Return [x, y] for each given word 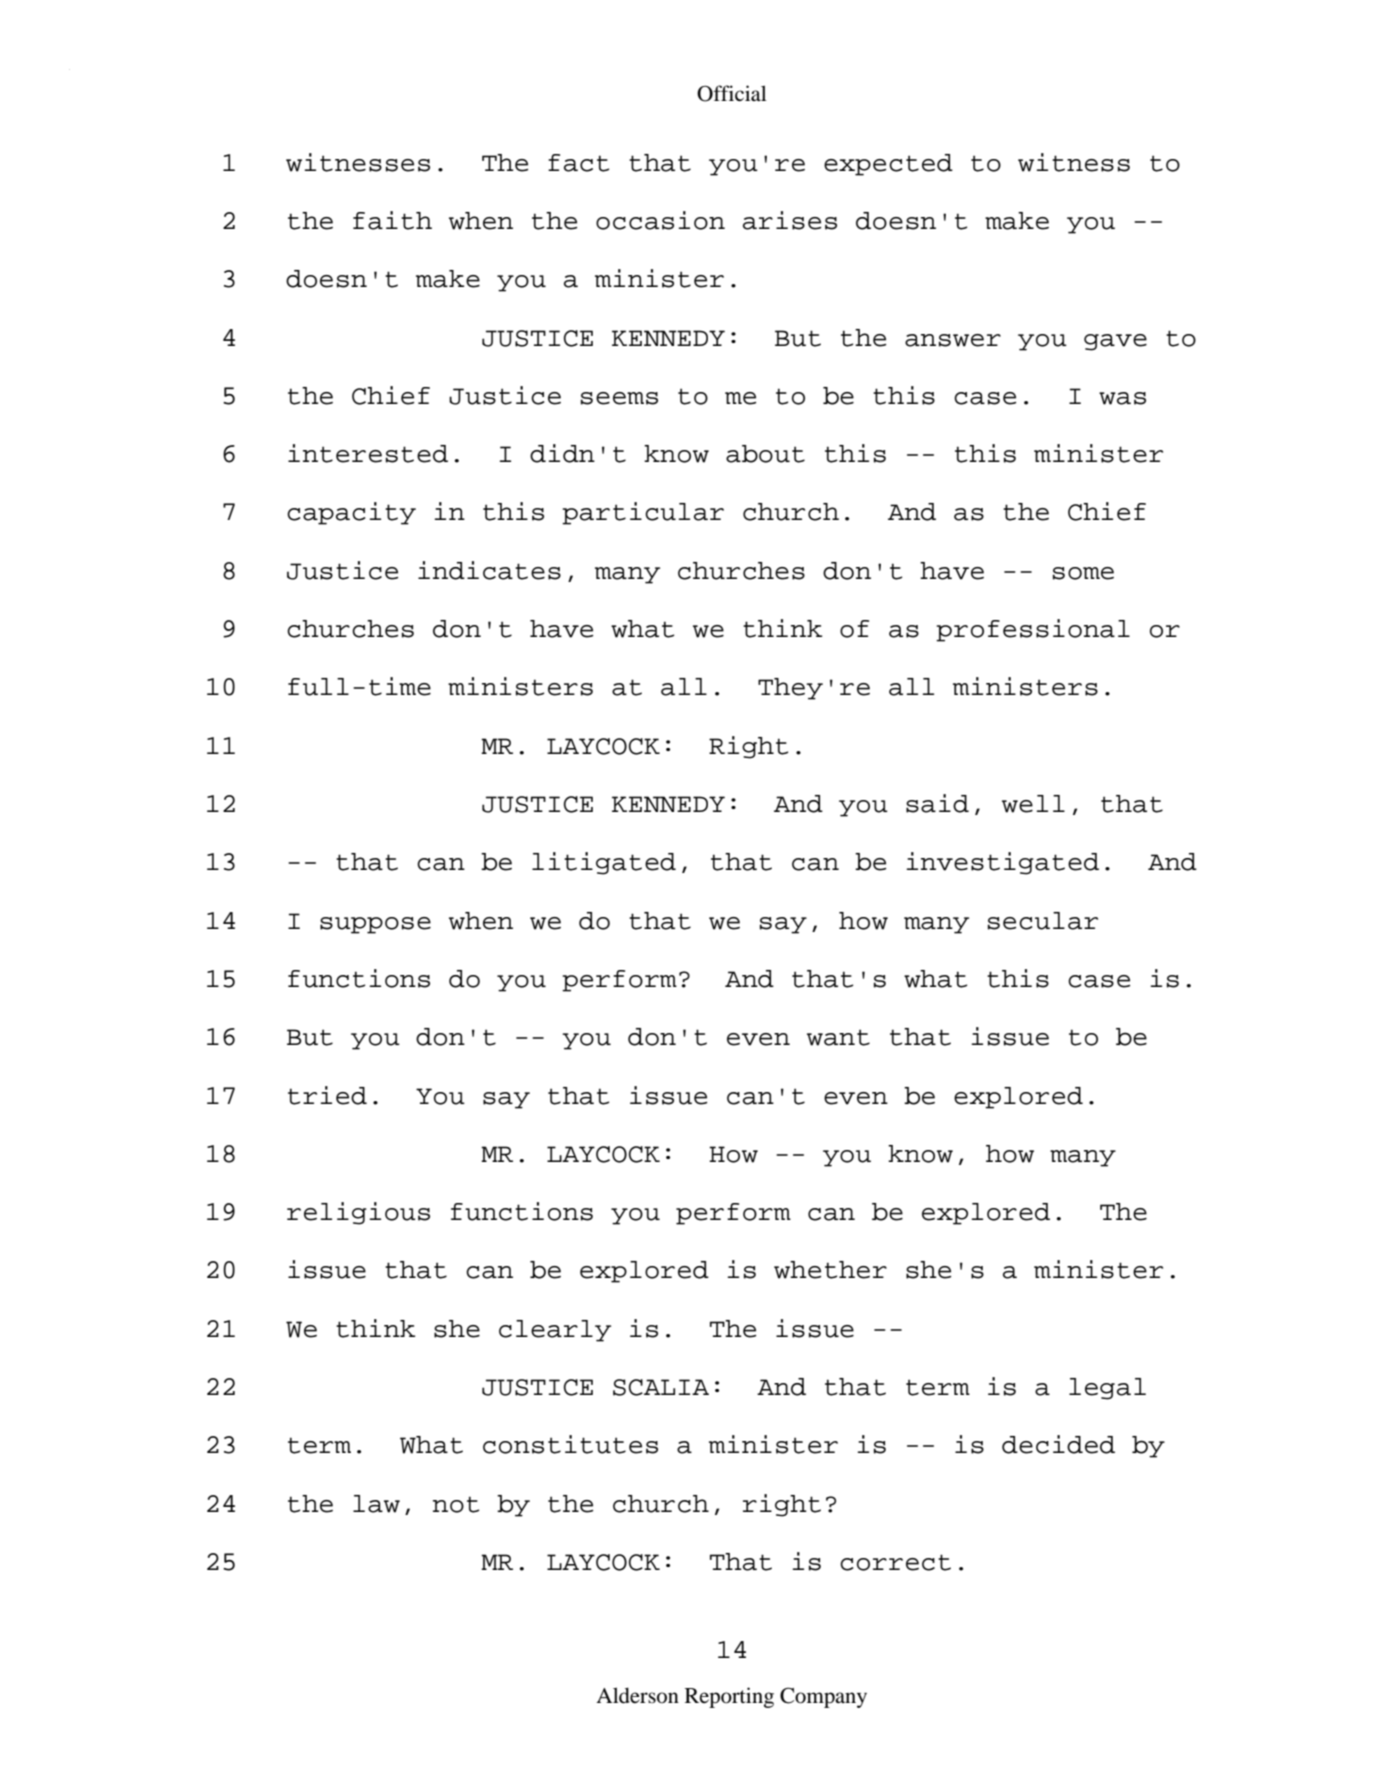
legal [1107, 1389]
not [456, 1504]
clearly [555, 1331]
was [1122, 398]
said [937, 803]
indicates [489, 570]
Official [732, 93]
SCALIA [661, 1387]
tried [327, 1095]
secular [1043, 921]
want [838, 1037]
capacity [351, 513]
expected [888, 165]
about [765, 454]
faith [392, 220]
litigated [604, 863]
